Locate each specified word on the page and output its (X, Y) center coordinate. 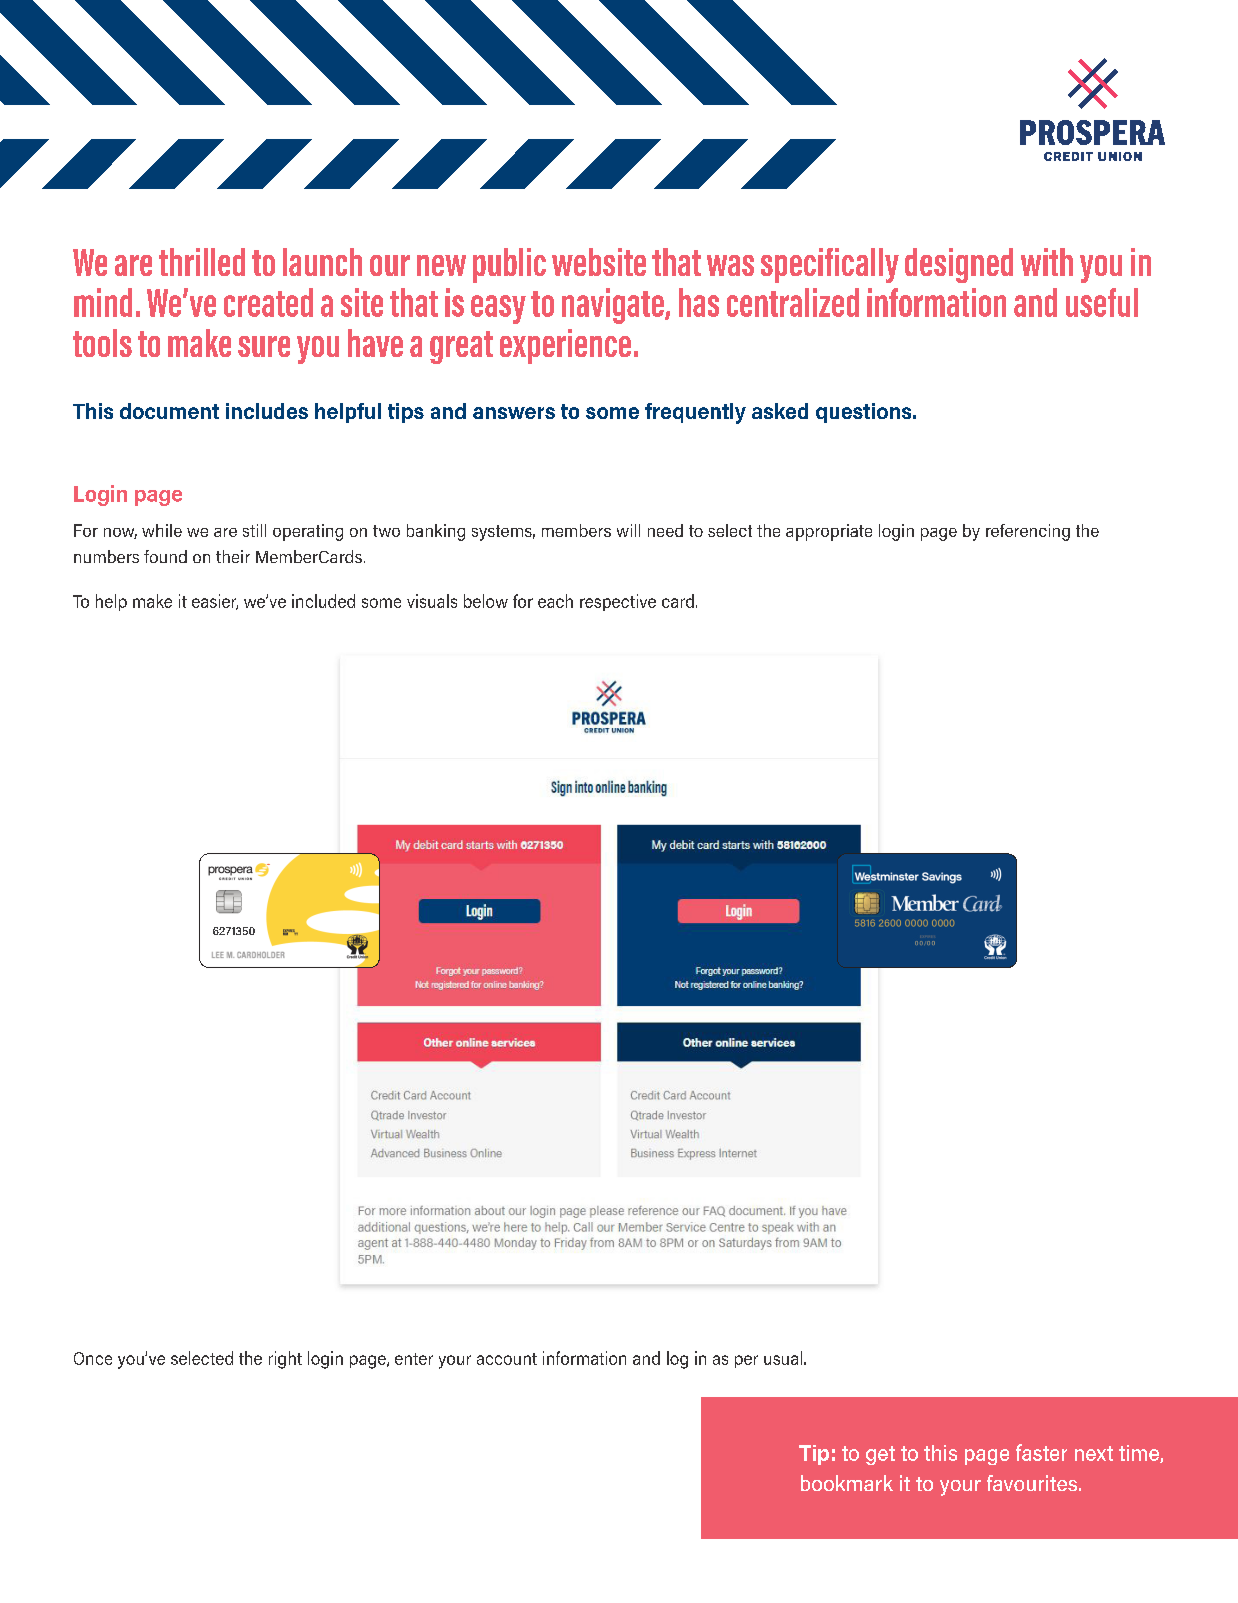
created (268, 302)
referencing (1028, 532)
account (507, 1359)
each (555, 601)
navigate (614, 306)
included (323, 601)
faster (1041, 1452)
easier (215, 602)
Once (93, 1358)
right (285, 1360)
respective (618, 602)
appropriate (829, 532)
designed (959, 265)
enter (414, 1359)
